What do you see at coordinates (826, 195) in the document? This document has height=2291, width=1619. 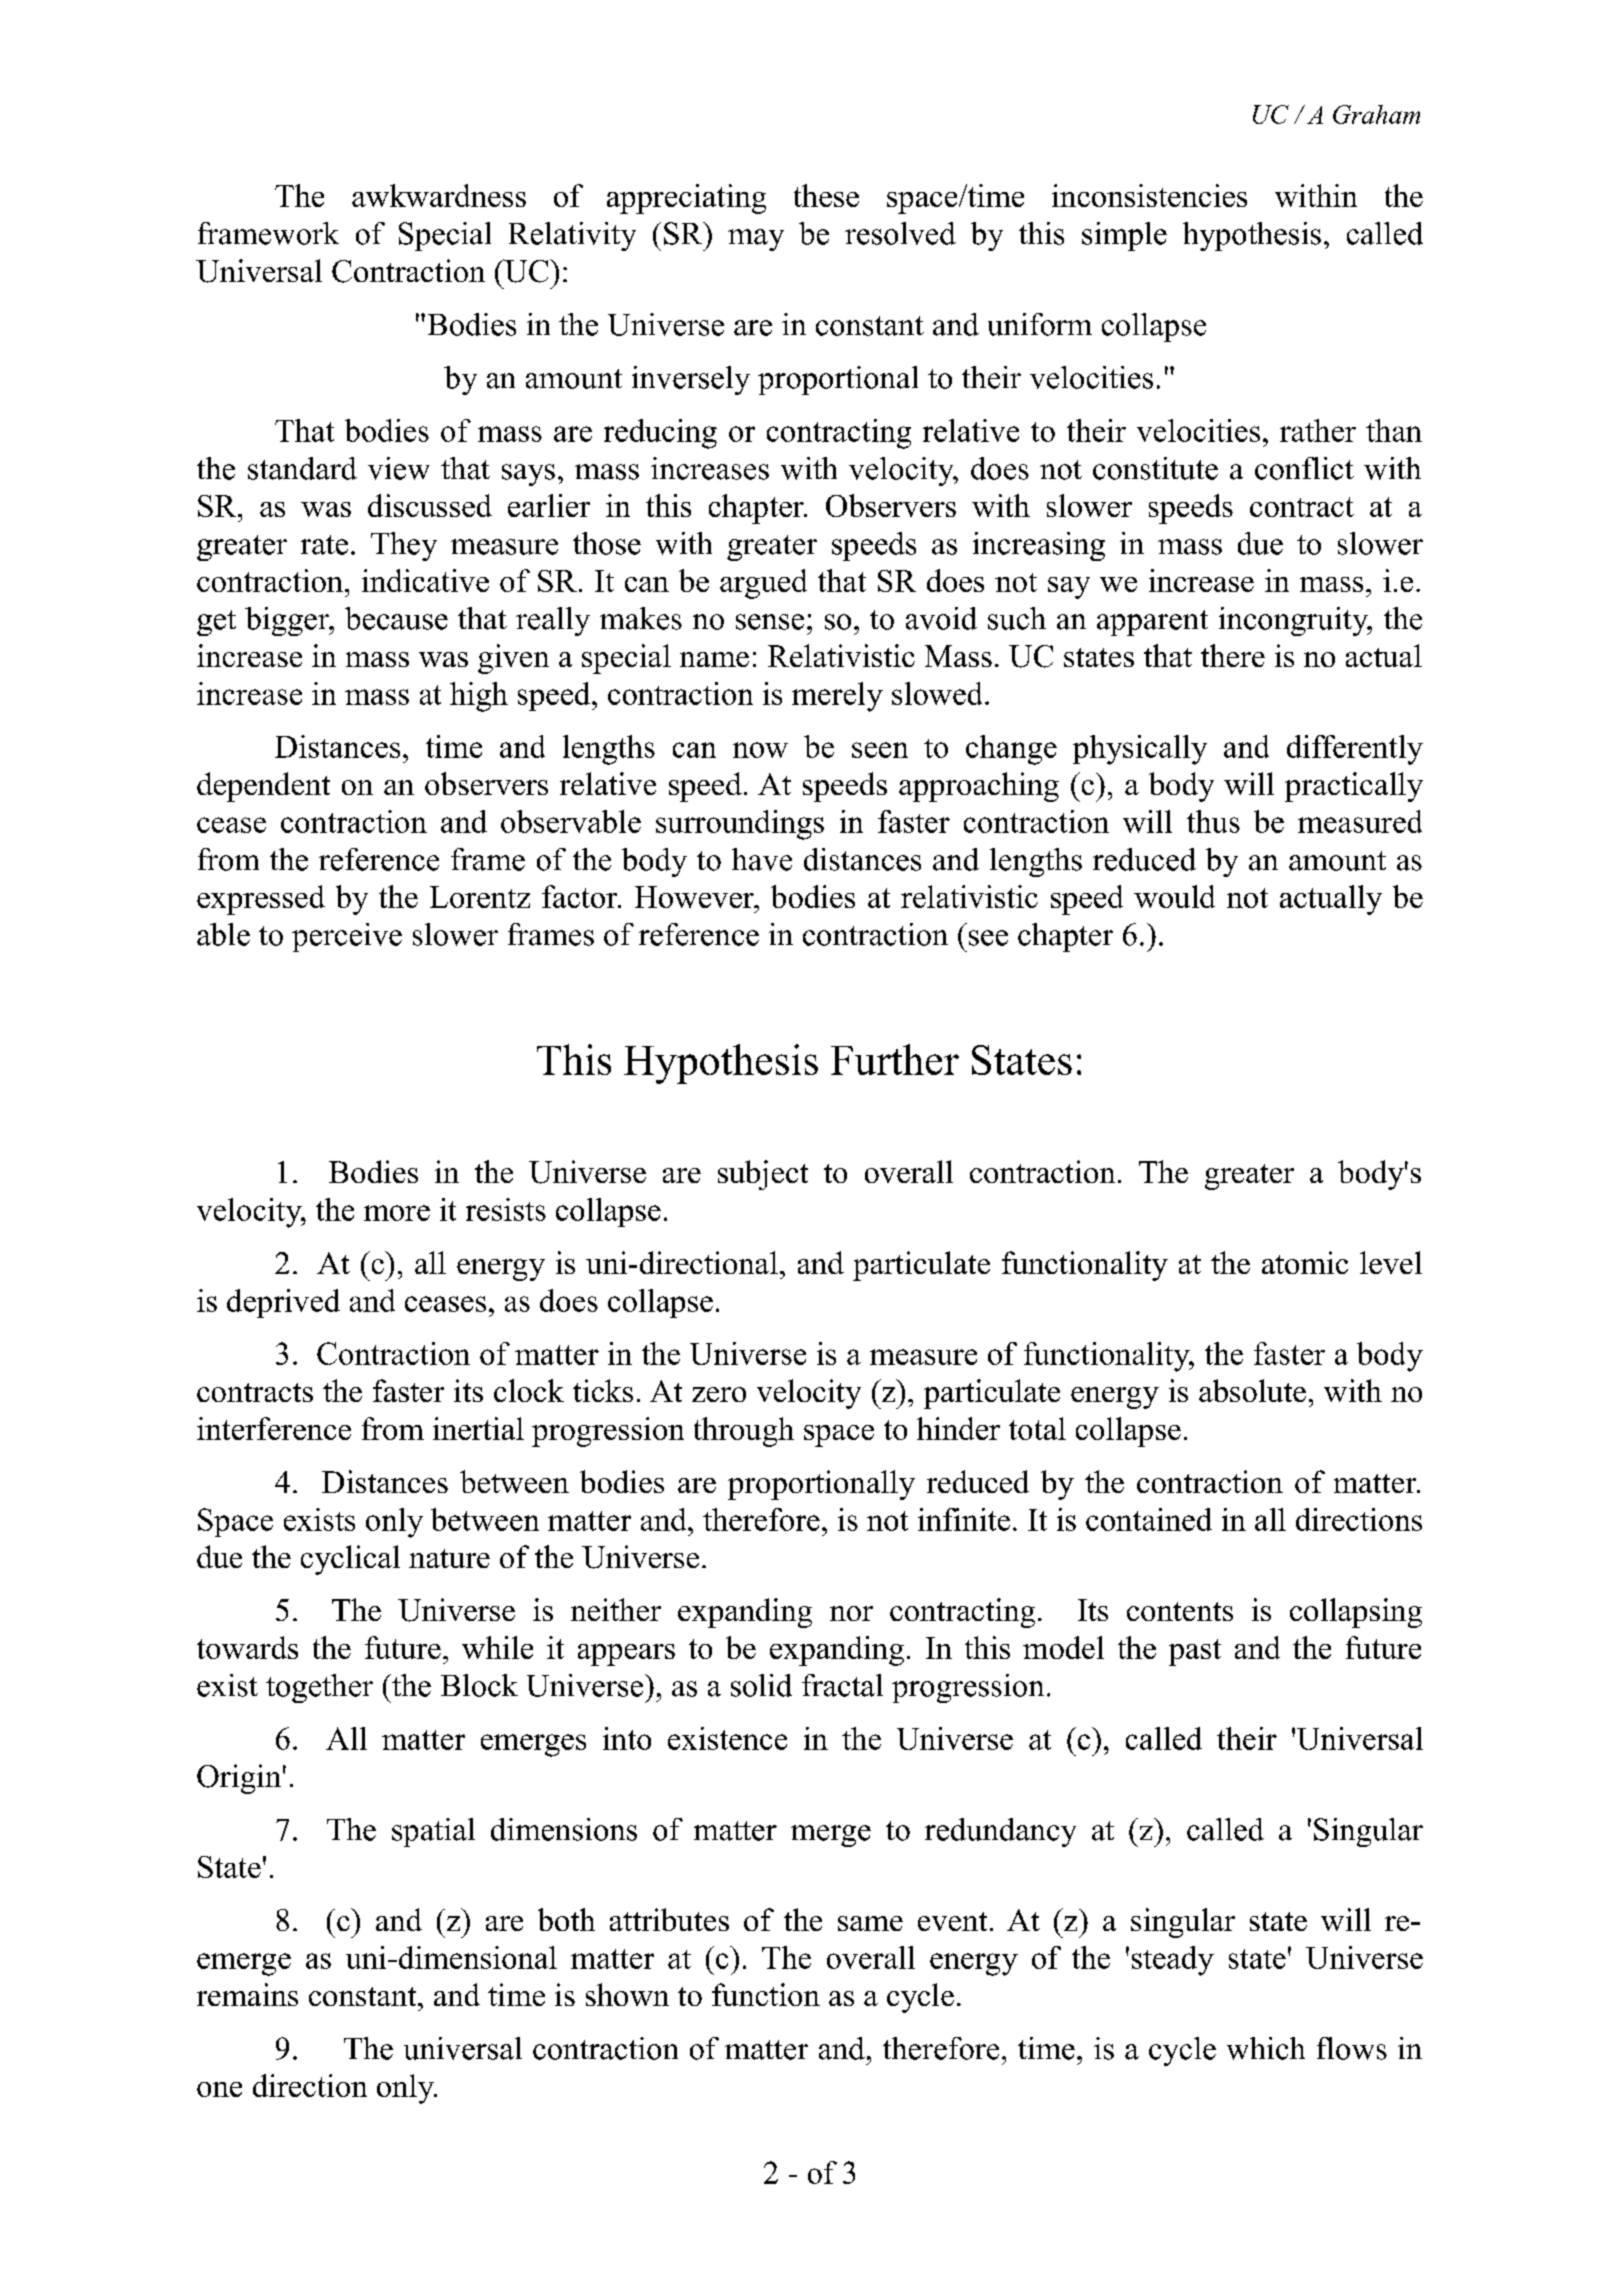 I see `these` at bounding box center [826, 195].
